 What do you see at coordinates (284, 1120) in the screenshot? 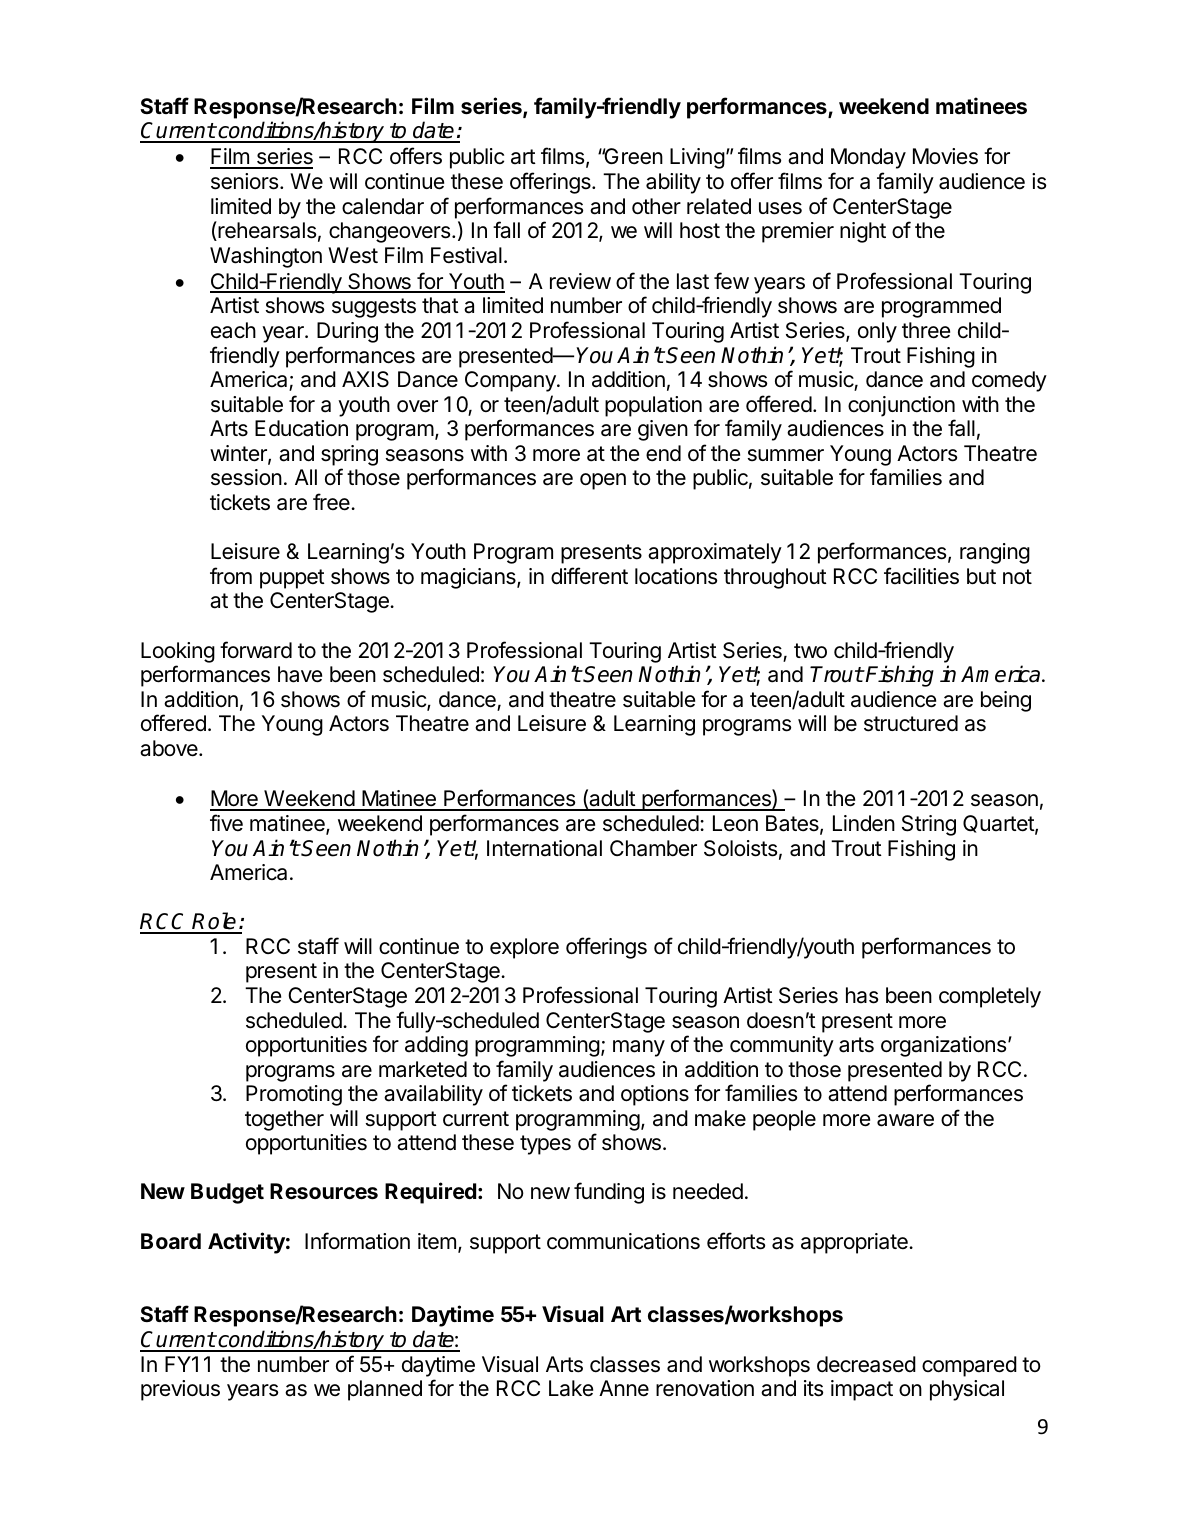
I see `together` at bounding box center [284, 1120].
